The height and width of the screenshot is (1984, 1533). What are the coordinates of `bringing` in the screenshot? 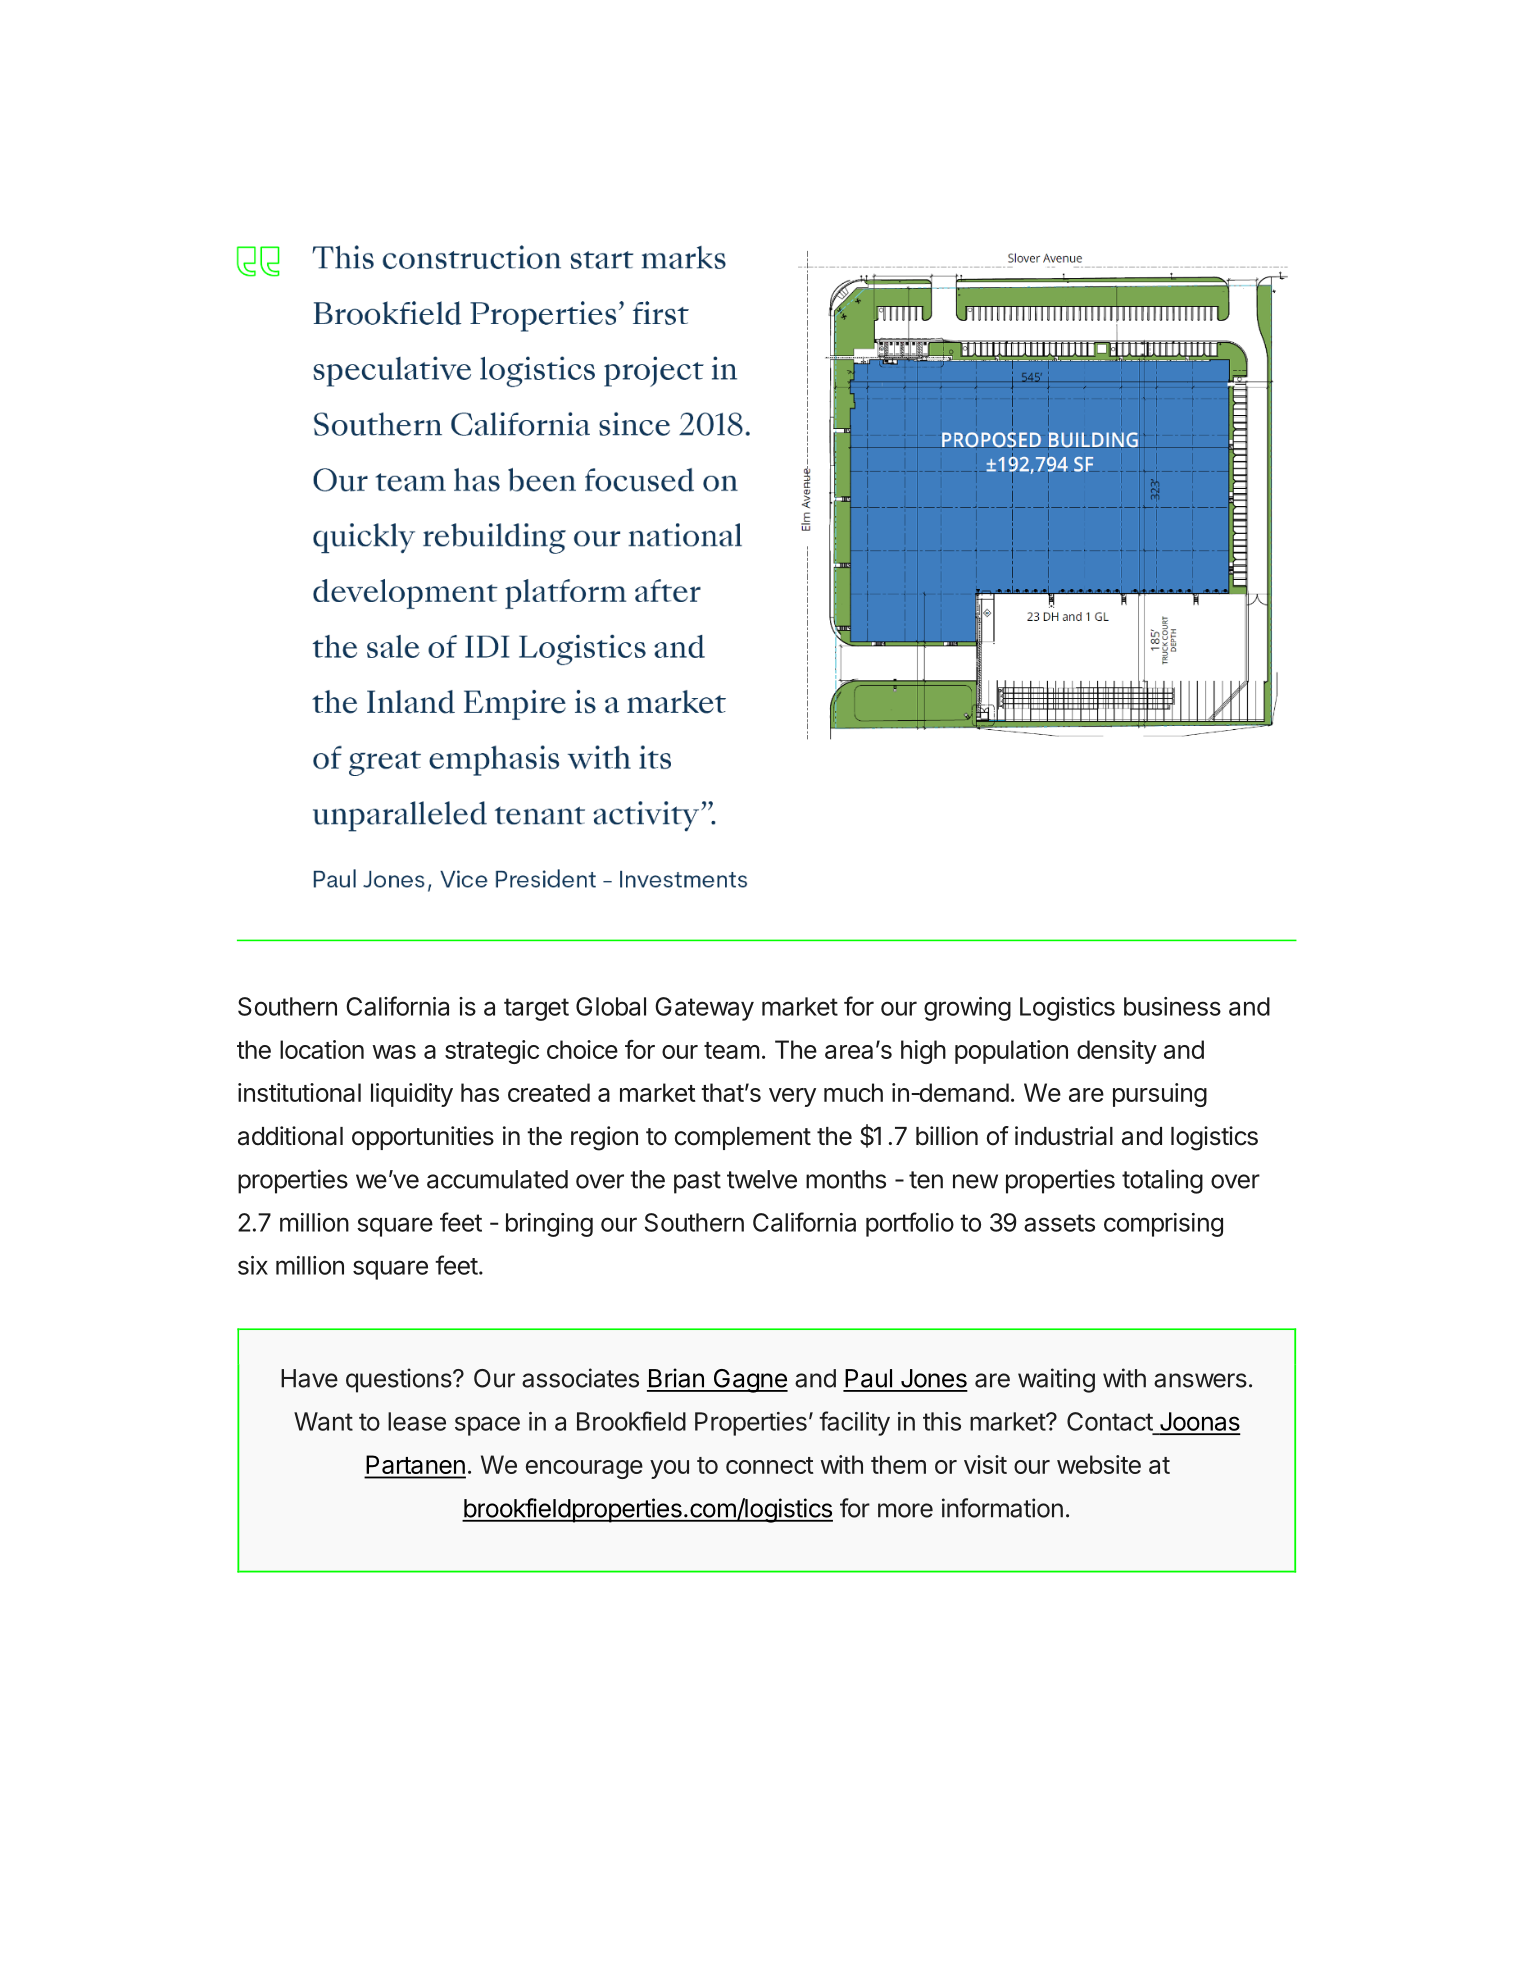 It's located at (549, 1225).
